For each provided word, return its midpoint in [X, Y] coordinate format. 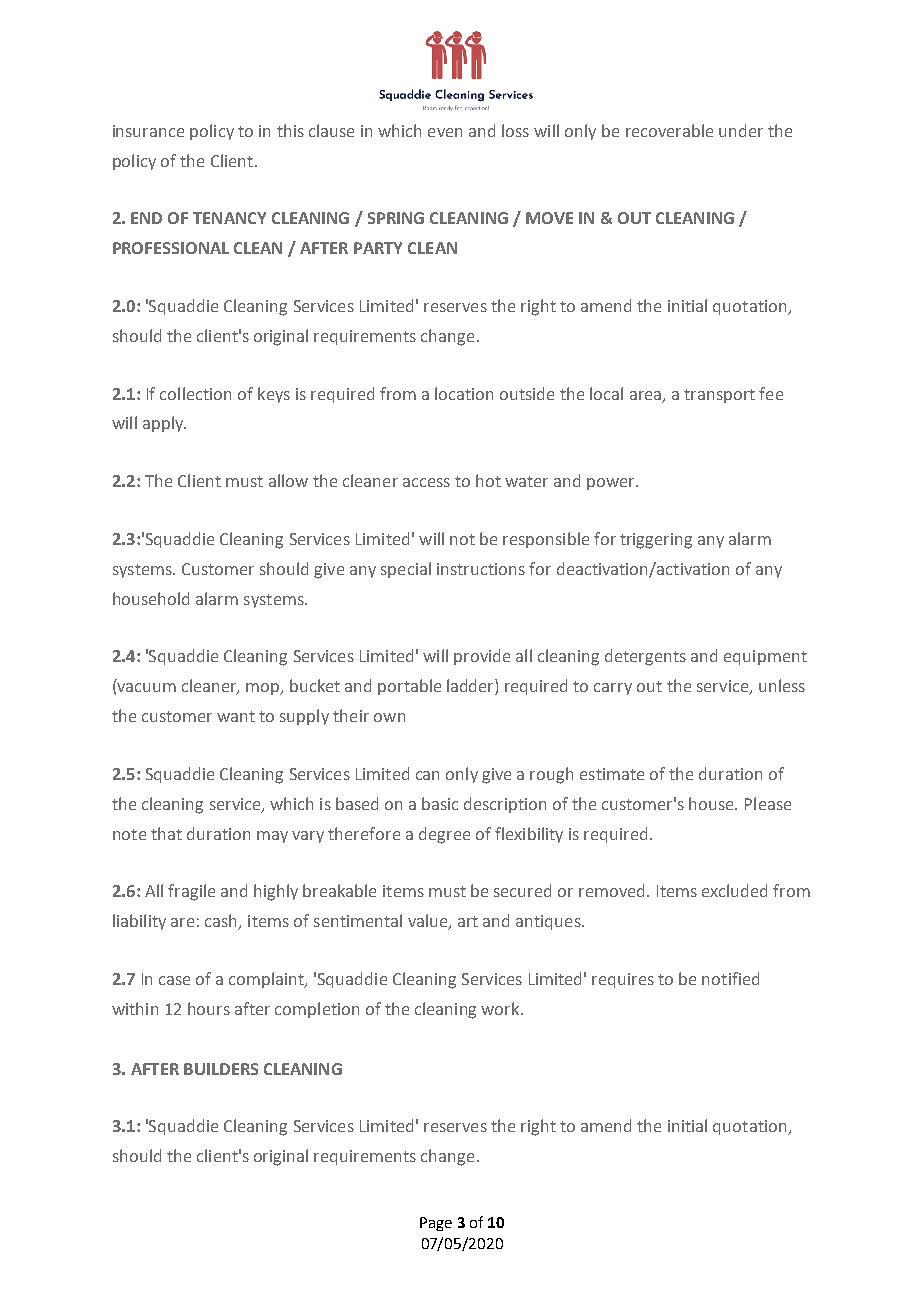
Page [436, 1224]
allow [288, 480]
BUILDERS [221, 1069]
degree [444, 835]
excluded [734, 890]
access [426, 482]
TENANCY [229, 218]
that [166, 833]
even [445, 132]
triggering [656, 541]
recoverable [669, 130]
